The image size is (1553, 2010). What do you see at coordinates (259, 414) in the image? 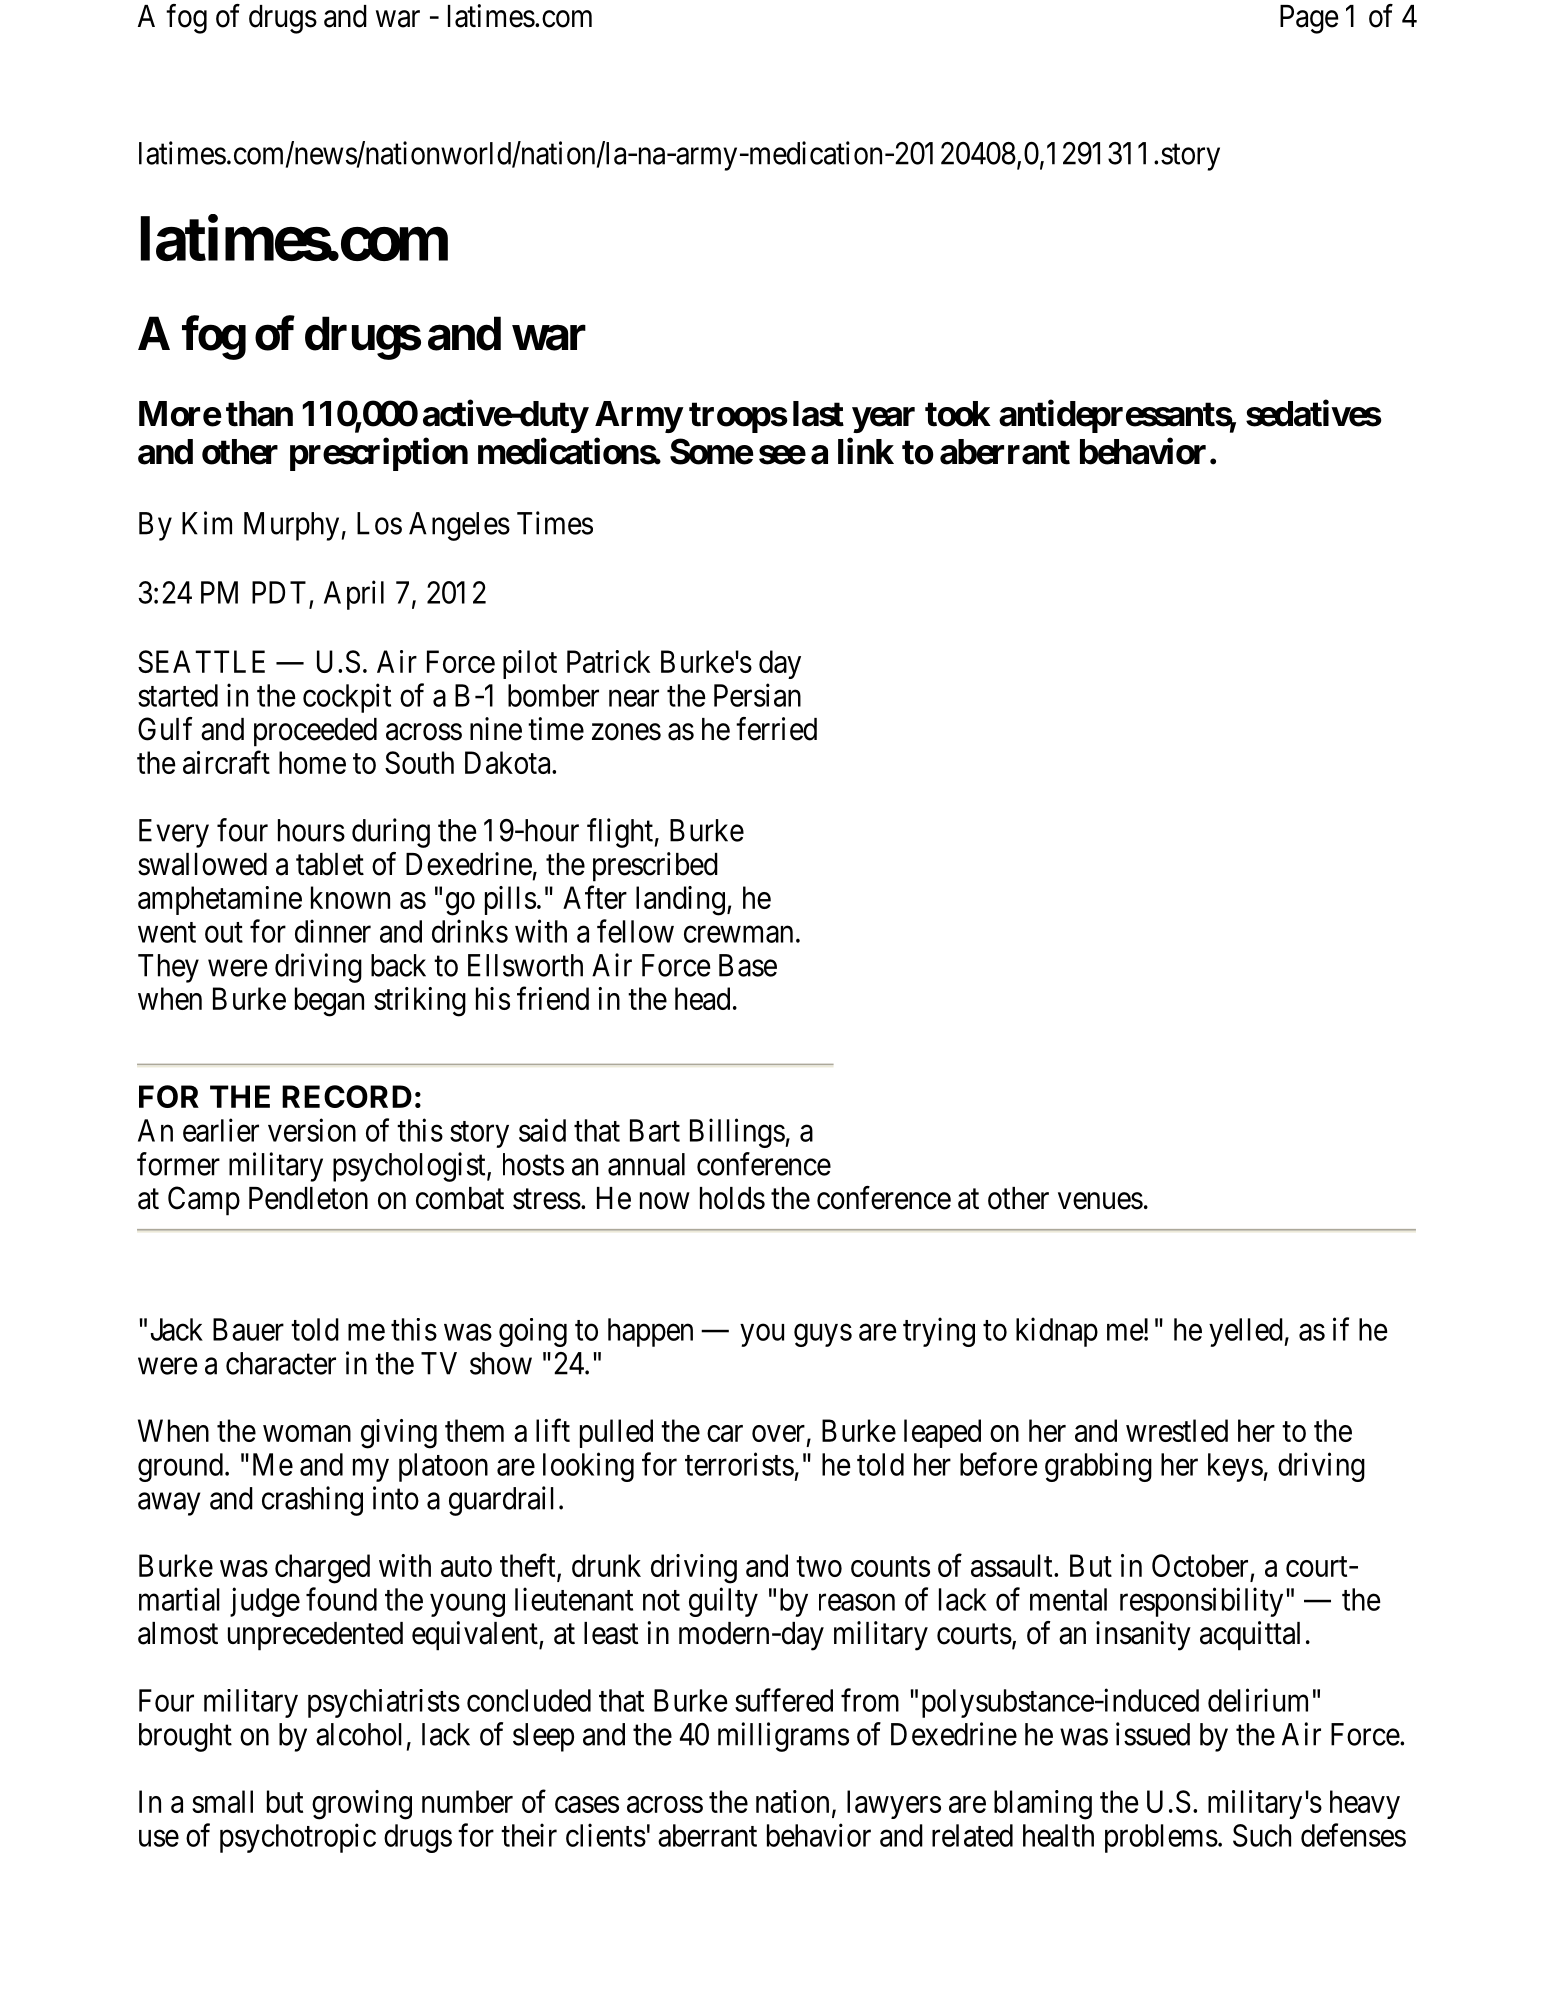
I see `than` at bounding box center [259, 414].
